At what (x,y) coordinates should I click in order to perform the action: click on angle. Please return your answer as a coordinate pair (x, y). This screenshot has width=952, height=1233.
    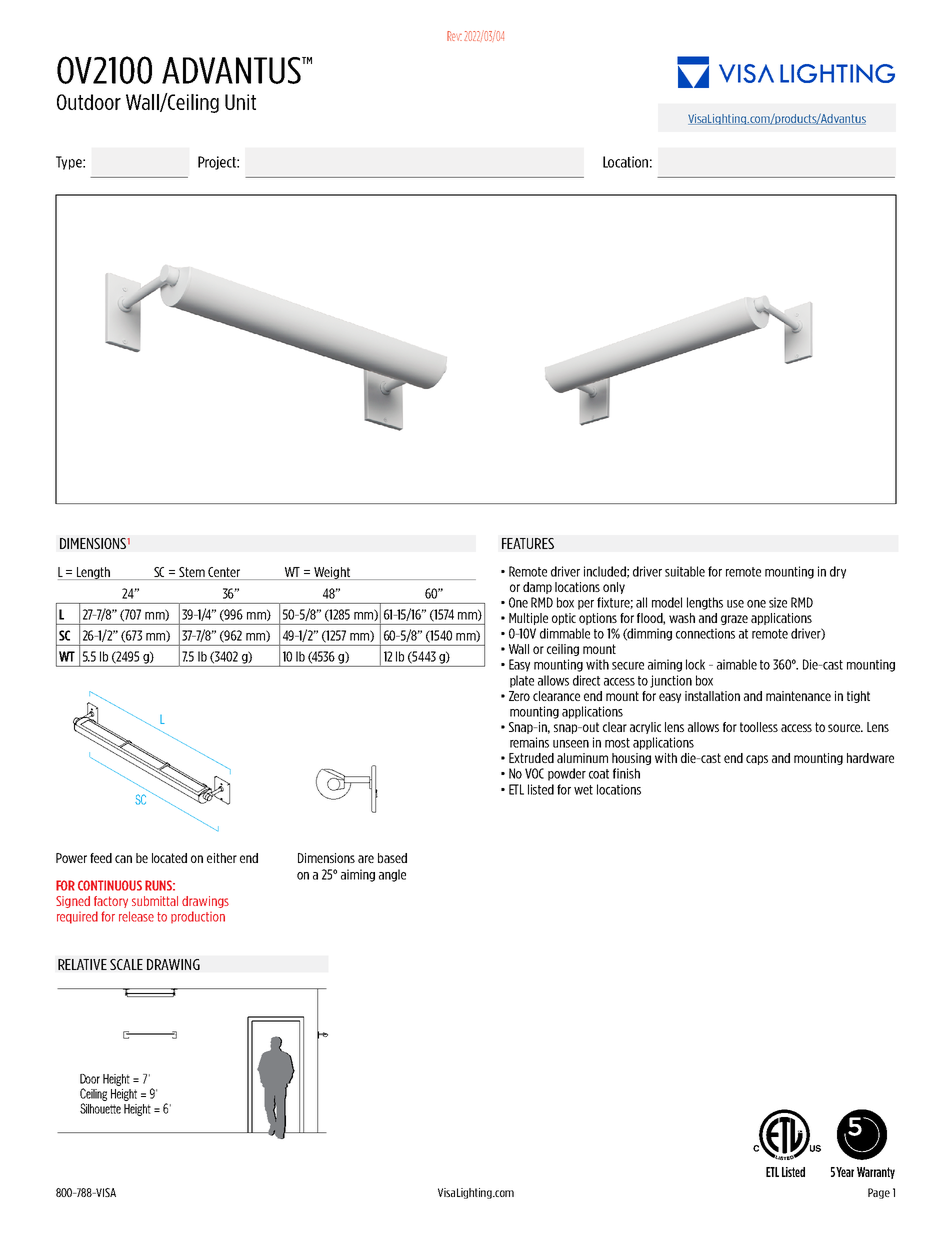
    Looking at the image, I should click on (392, 875).
